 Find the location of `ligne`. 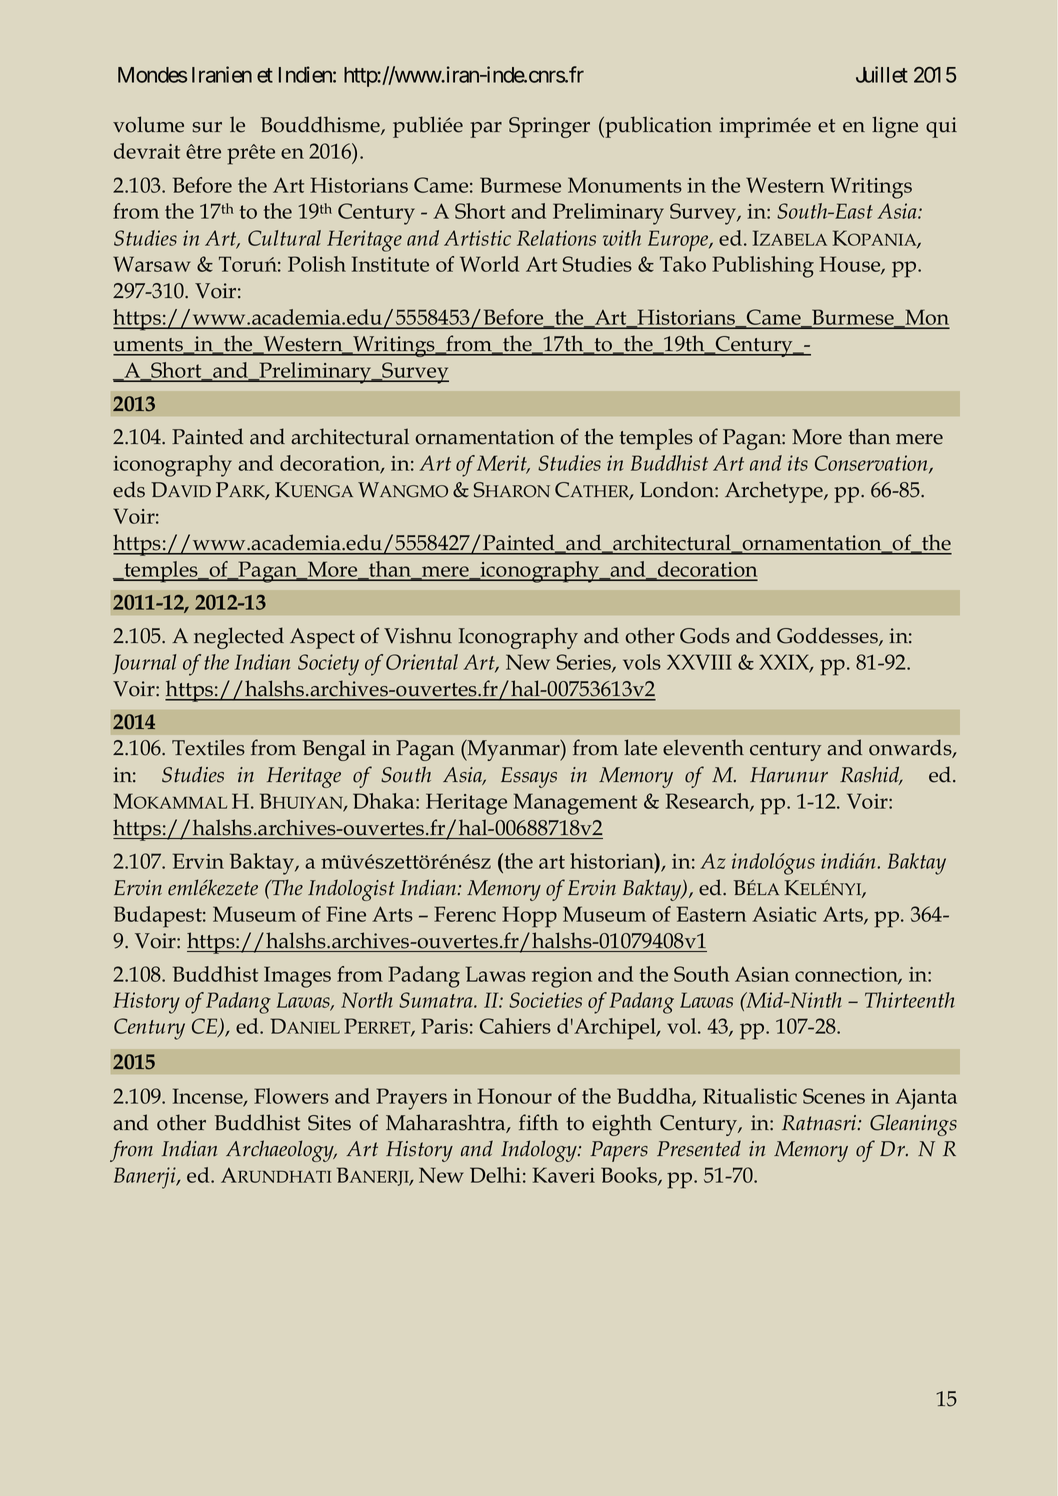

ligne is located at coordinates (895, 127).
